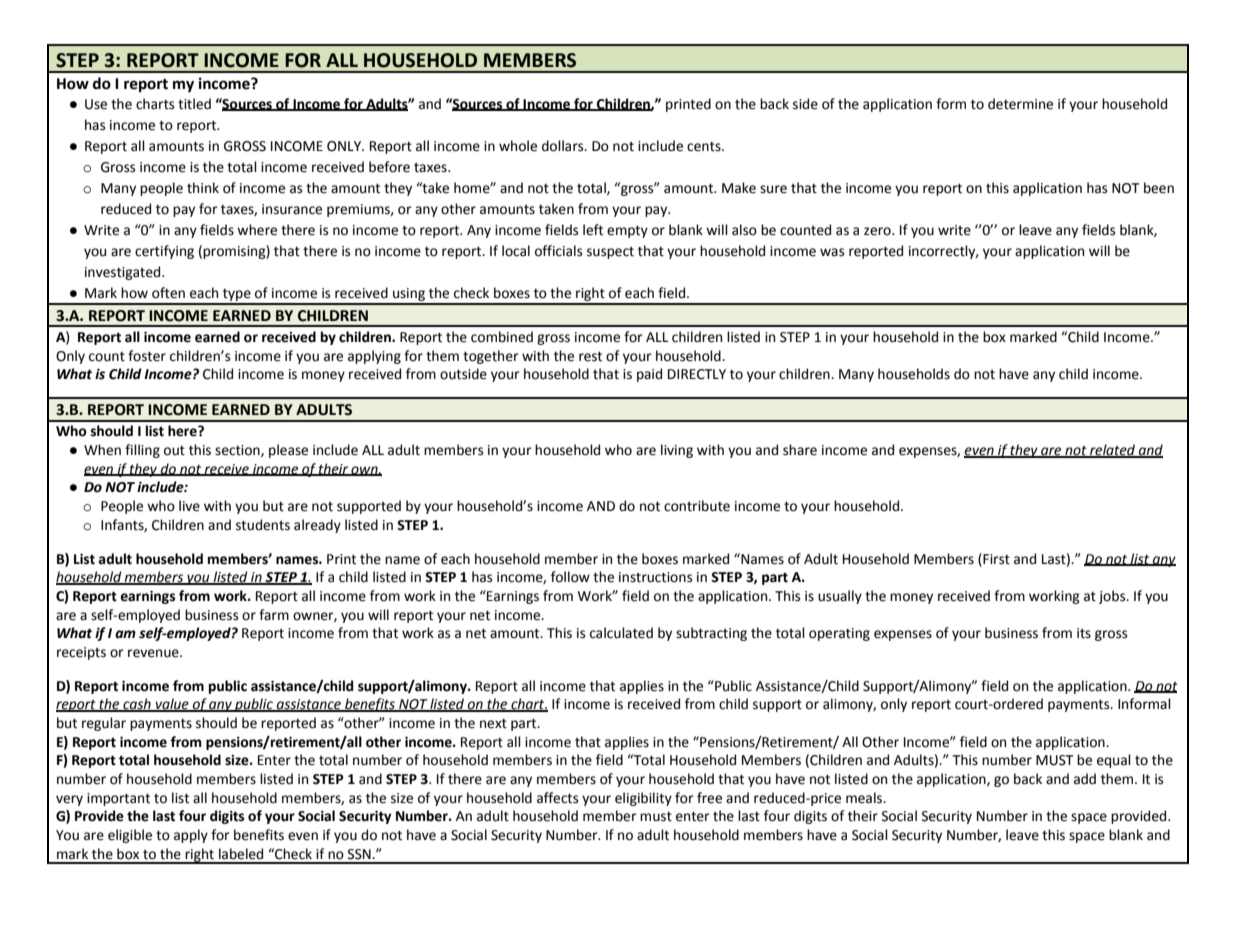 Image resolution: width=1233 pixels, height=952 pixels. I want to click on eligible, so click(130, 836).
